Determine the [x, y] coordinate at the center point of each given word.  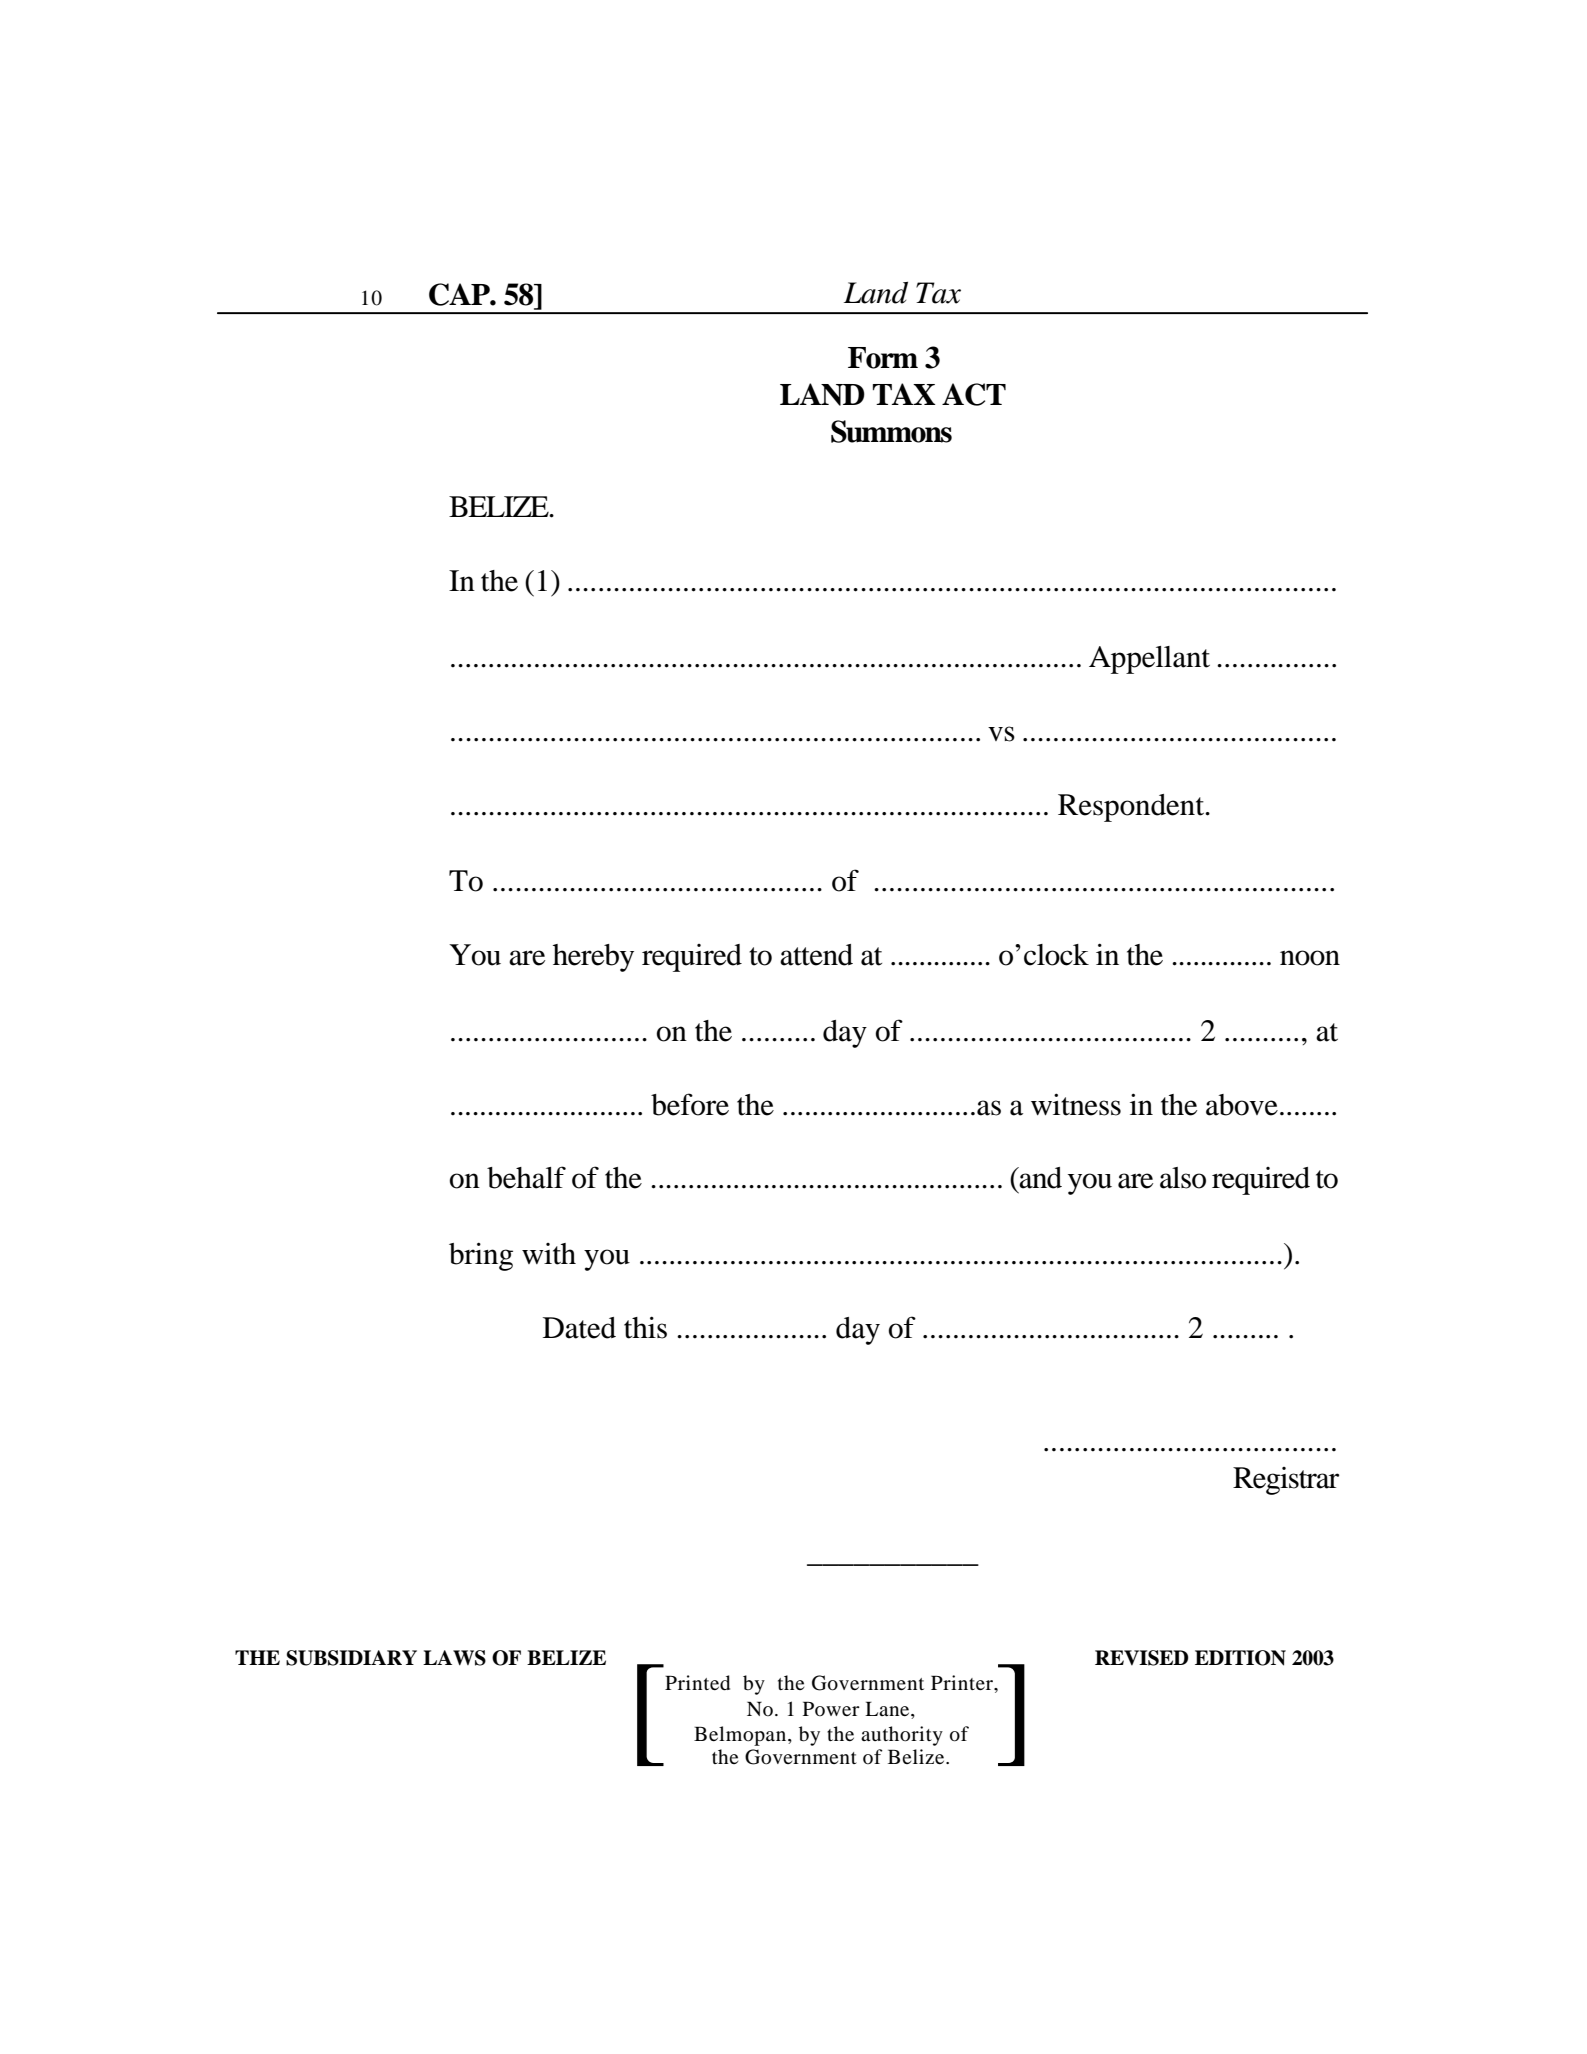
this [645, 1327]
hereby [593, 958]
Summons [891, 431]
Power [831, 1708]
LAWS [454, 1658]
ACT [974, 394]
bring [481, 1256]
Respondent [1132, 808]
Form [883, 358]
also [1183, 1178]
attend [816, 955]
